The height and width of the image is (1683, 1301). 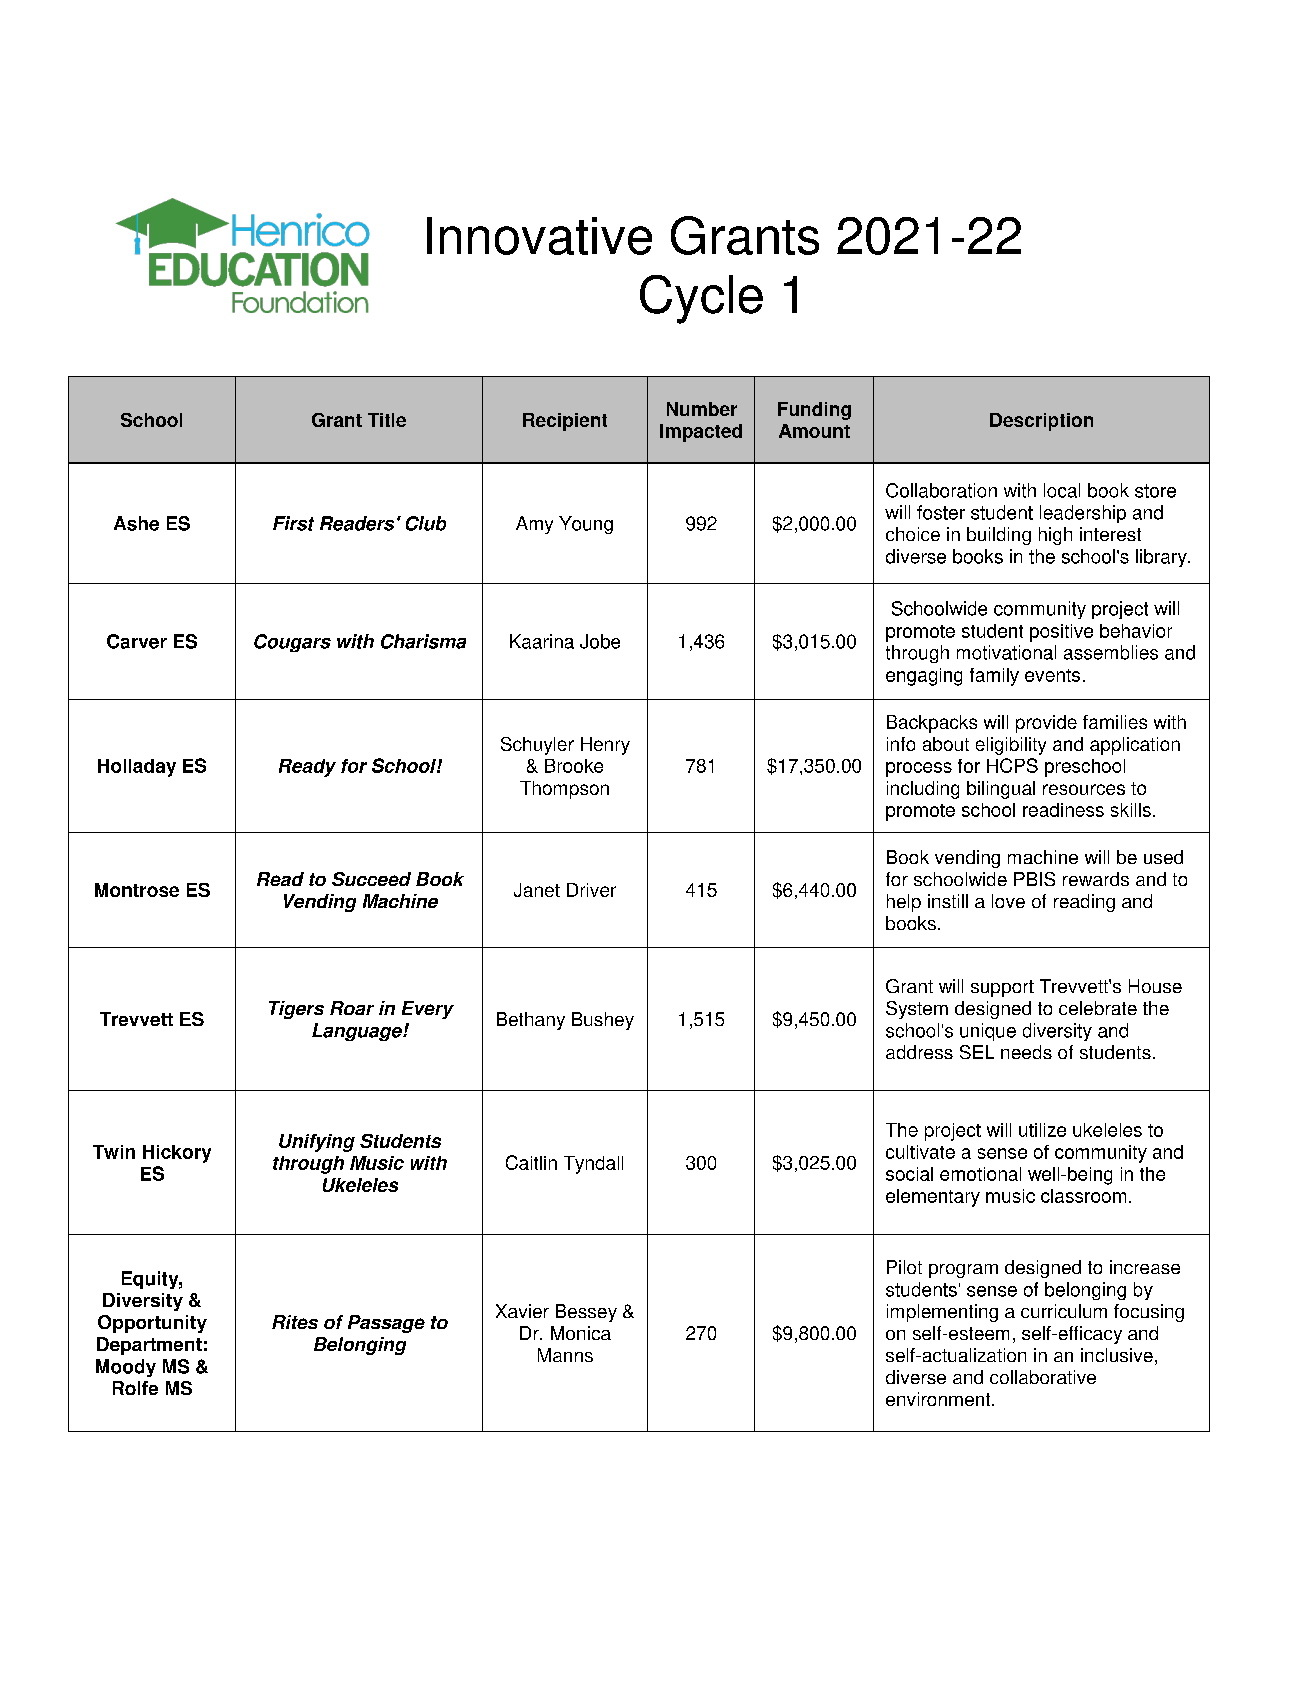 I want to click on Cycle, so click(x=701, y=299).
